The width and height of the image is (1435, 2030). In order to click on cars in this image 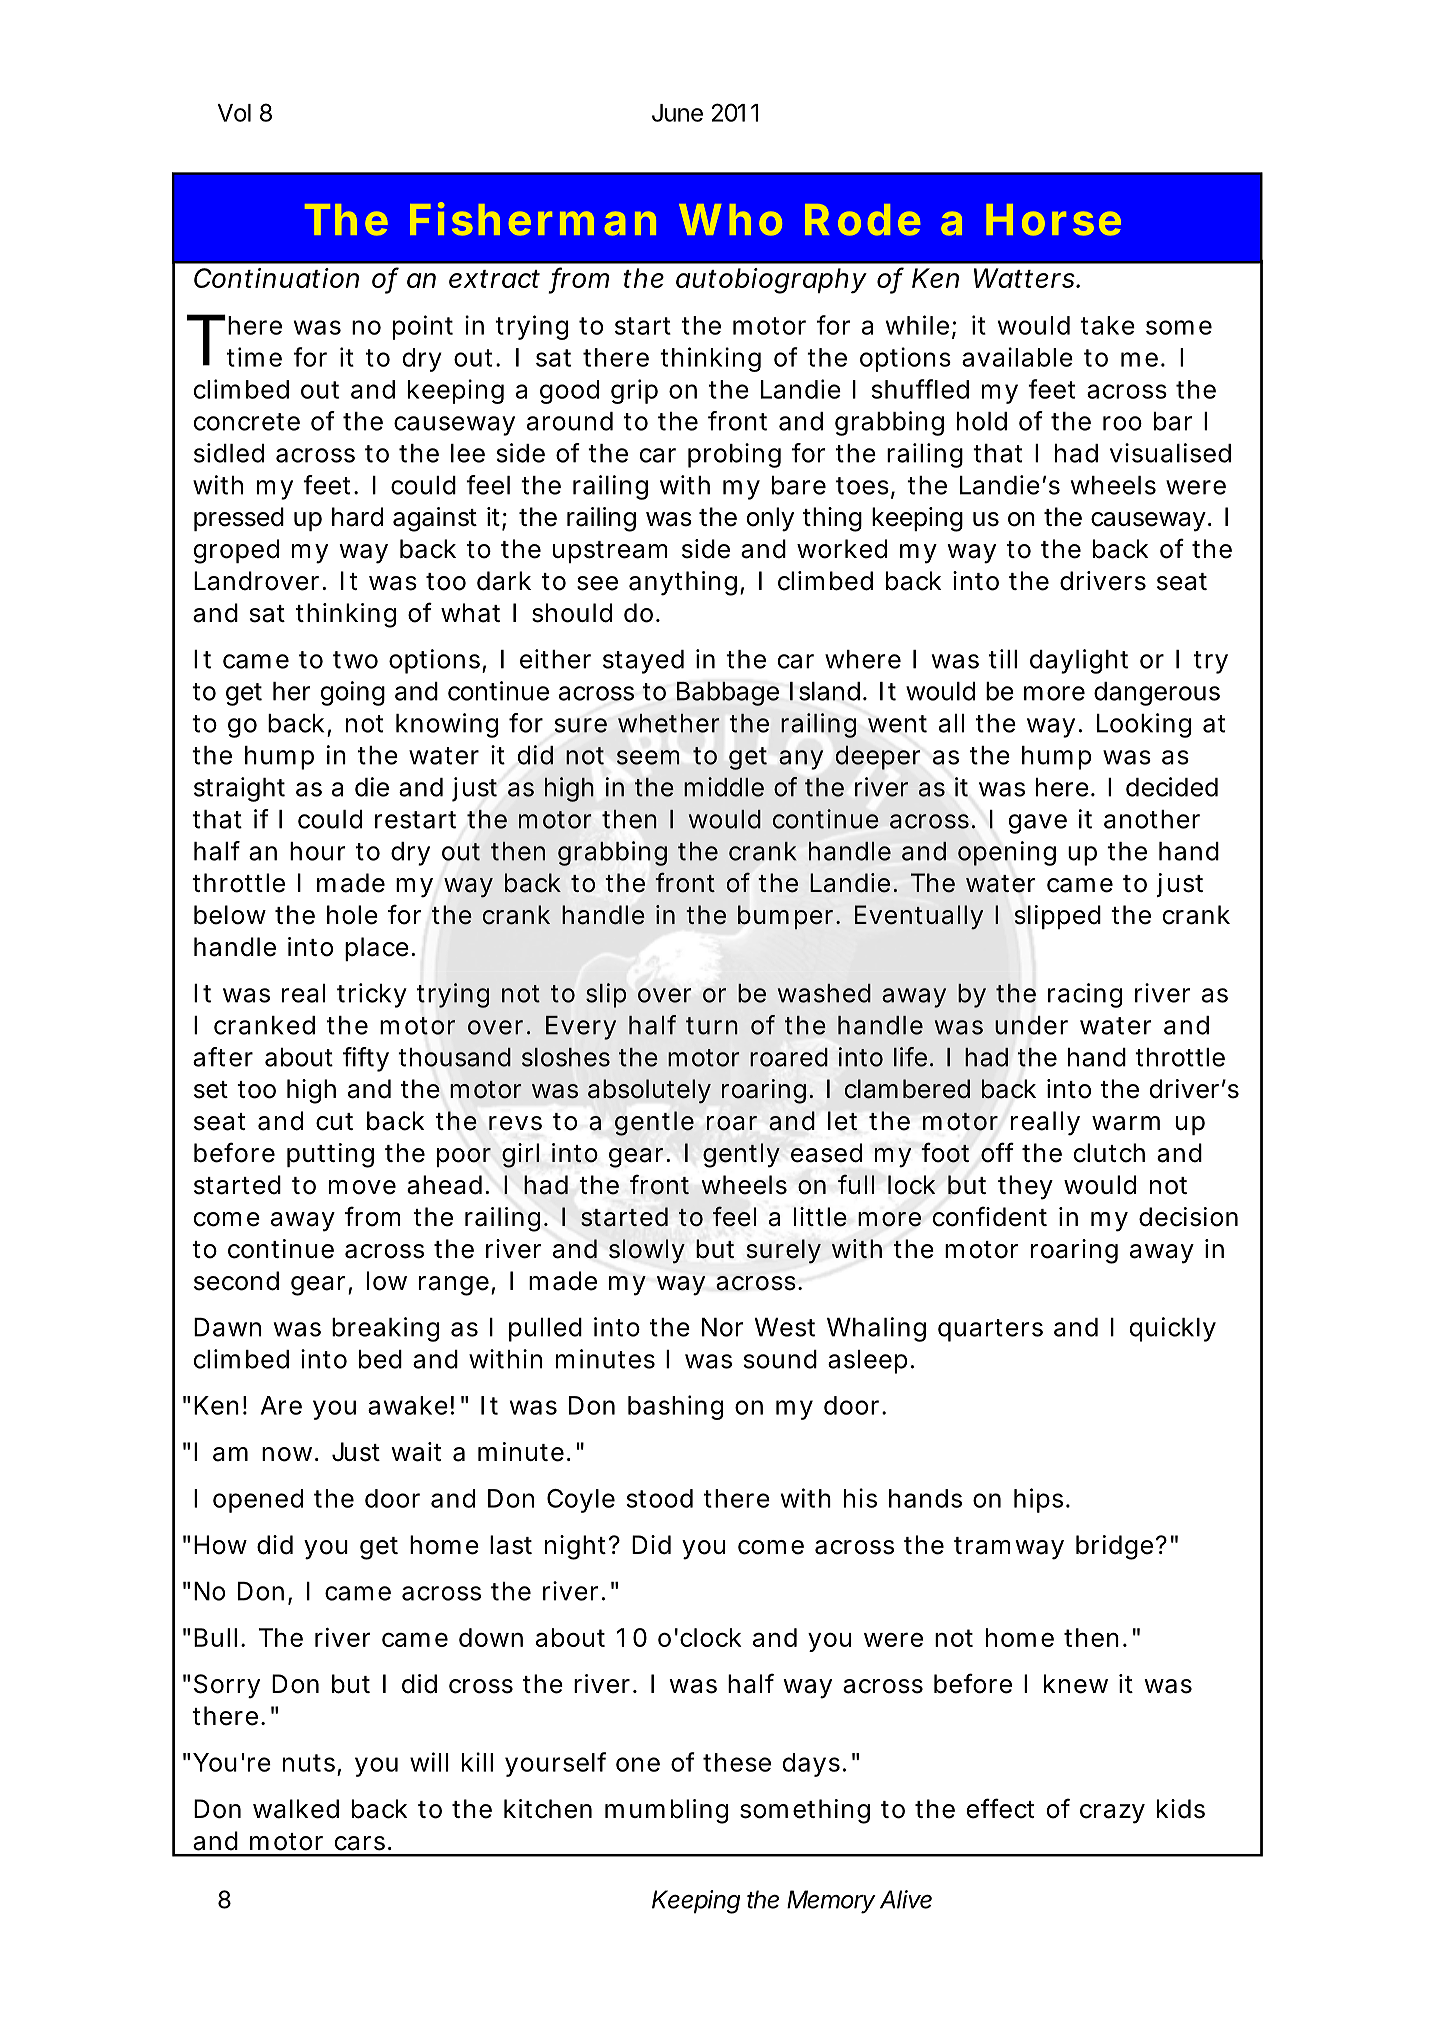, I will do `click(363, 1843)`.
